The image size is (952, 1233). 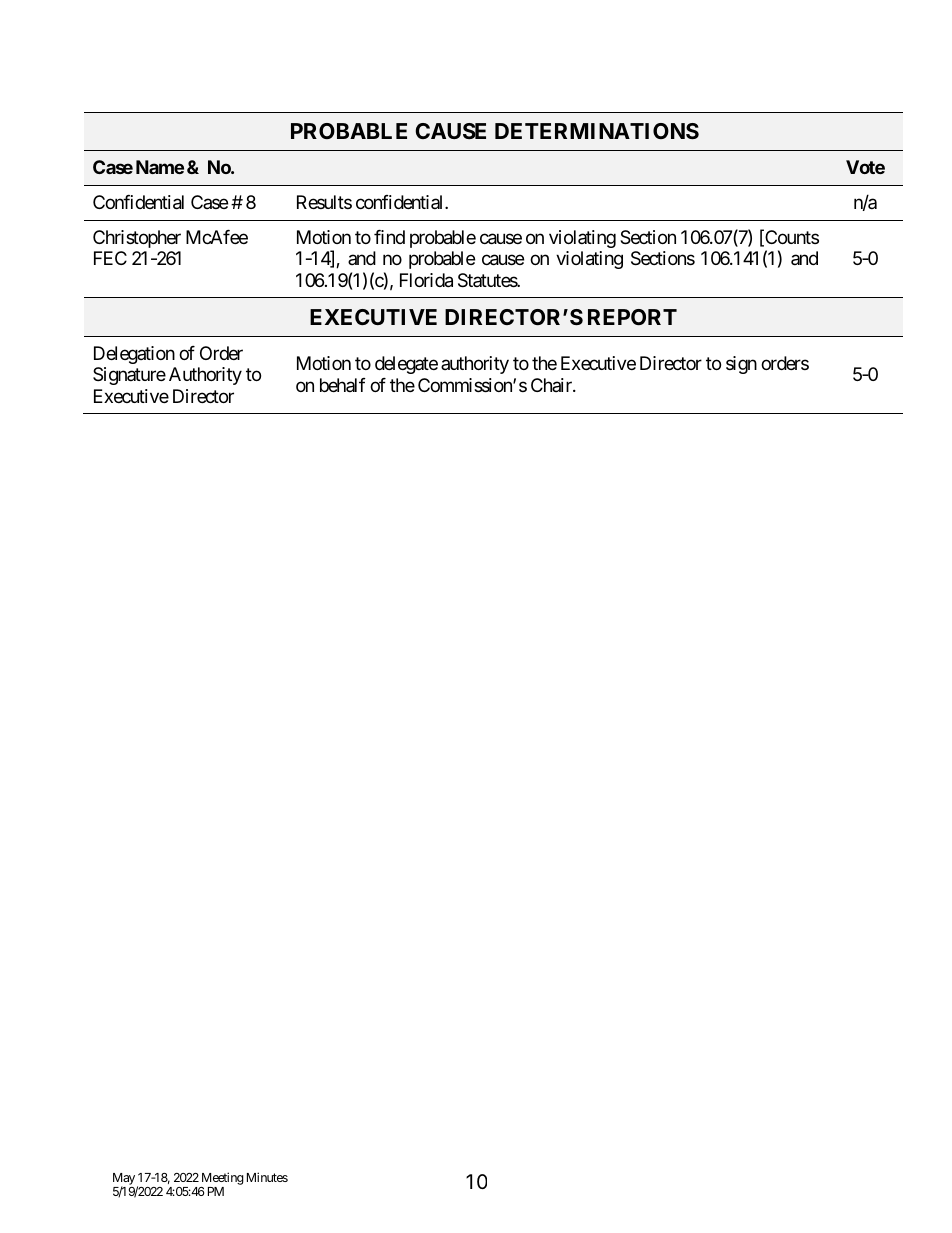 I want to click on REPORT, so click(x=632, y=317).
